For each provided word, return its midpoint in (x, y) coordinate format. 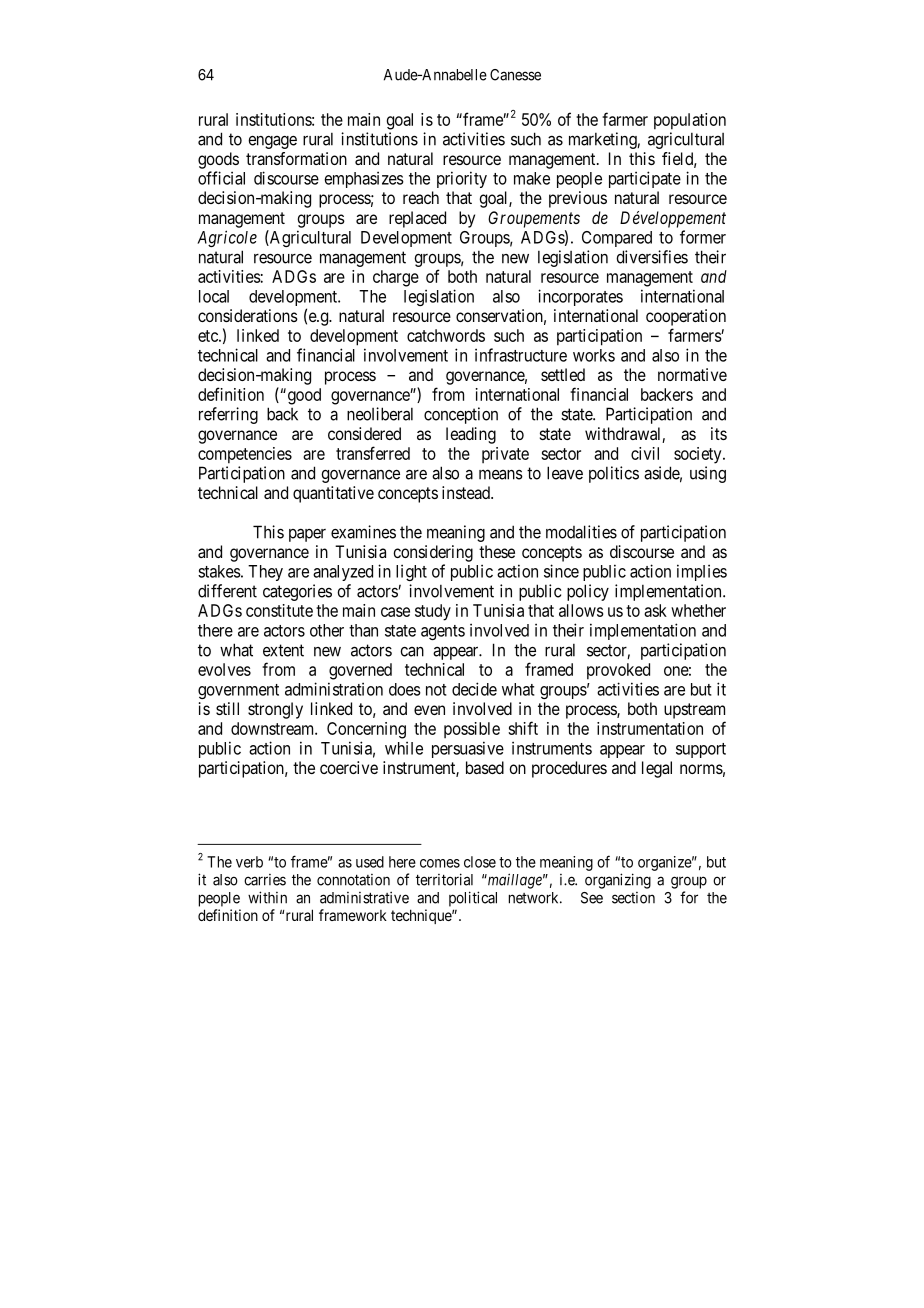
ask (655, 610)
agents (443, 632)
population (690, 121)
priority (462, 179)
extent (283, 650)
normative (692, 374)
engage (272, 142)
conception (461, 415)
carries (265, 880)
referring (228, 415)
